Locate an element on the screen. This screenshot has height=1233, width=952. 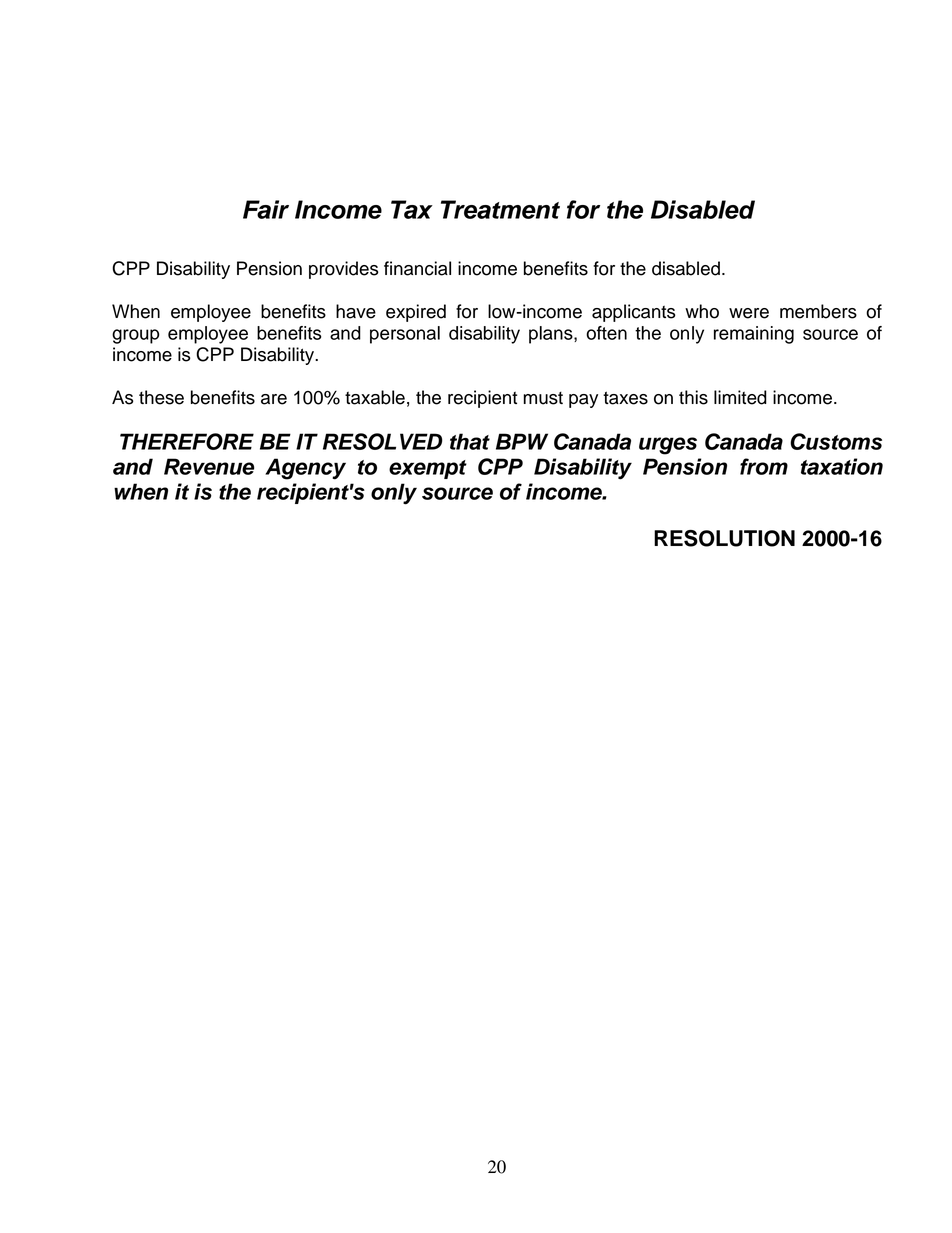
Customs is located at coordinates (836, 441).
